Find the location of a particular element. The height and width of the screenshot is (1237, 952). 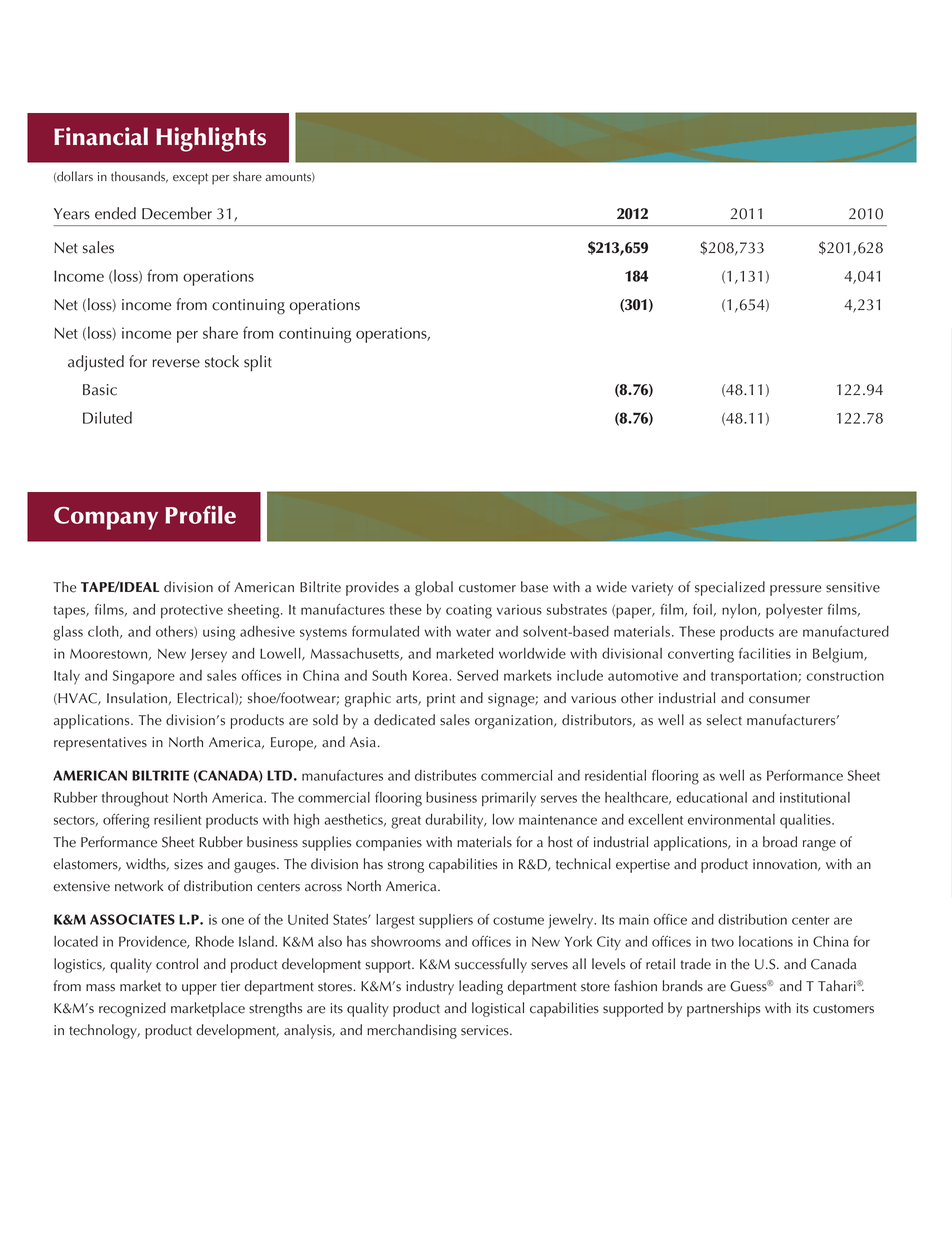

throughout is located at coordinates (135, 799).
